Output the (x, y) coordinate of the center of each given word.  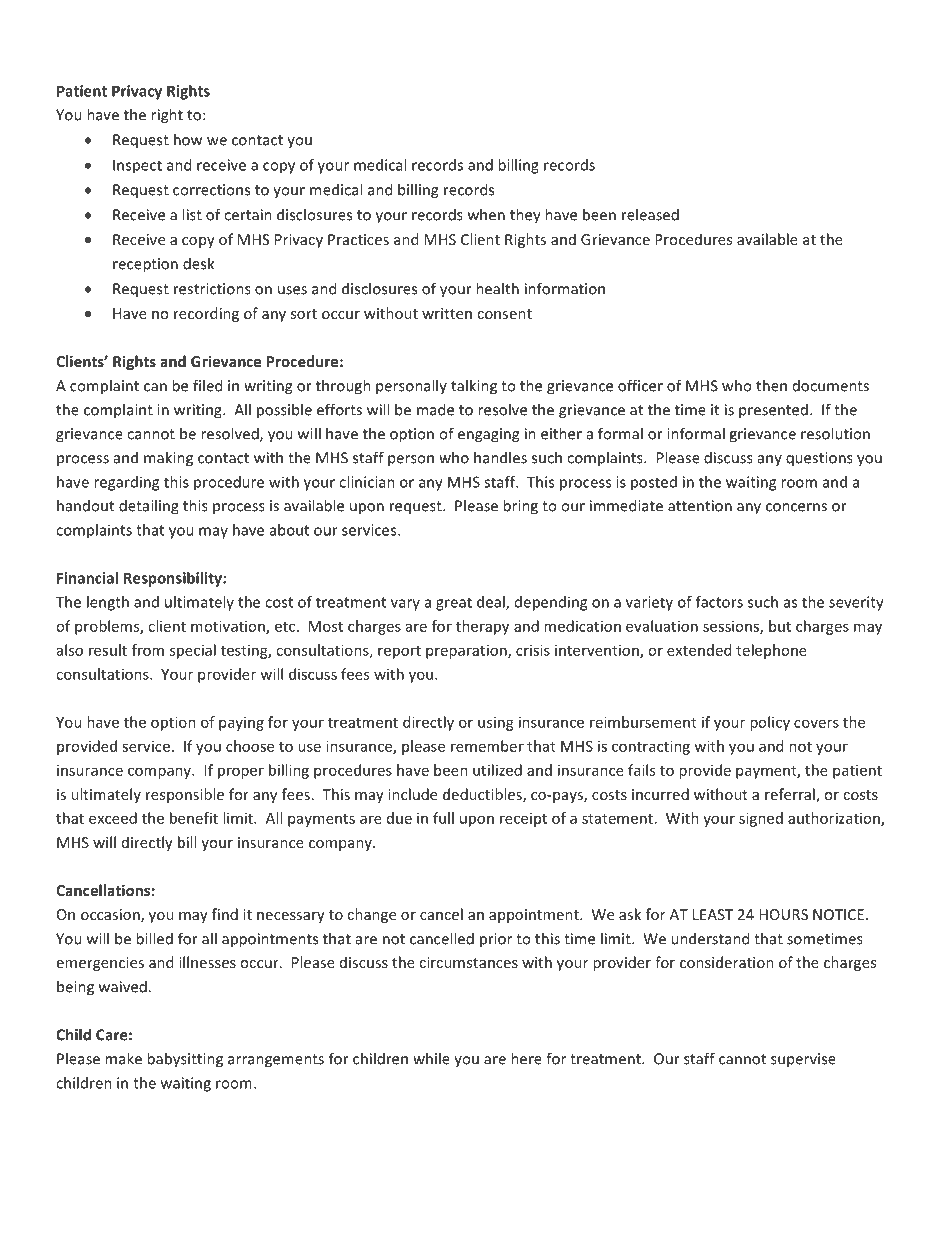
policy (770, 723)
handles (500, 457)
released (650, 214)
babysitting (185, 1060)
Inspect (137, 166)
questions (819, 459)
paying (241, 724)
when (486, 214)
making (168, 459)
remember (487, 746)
